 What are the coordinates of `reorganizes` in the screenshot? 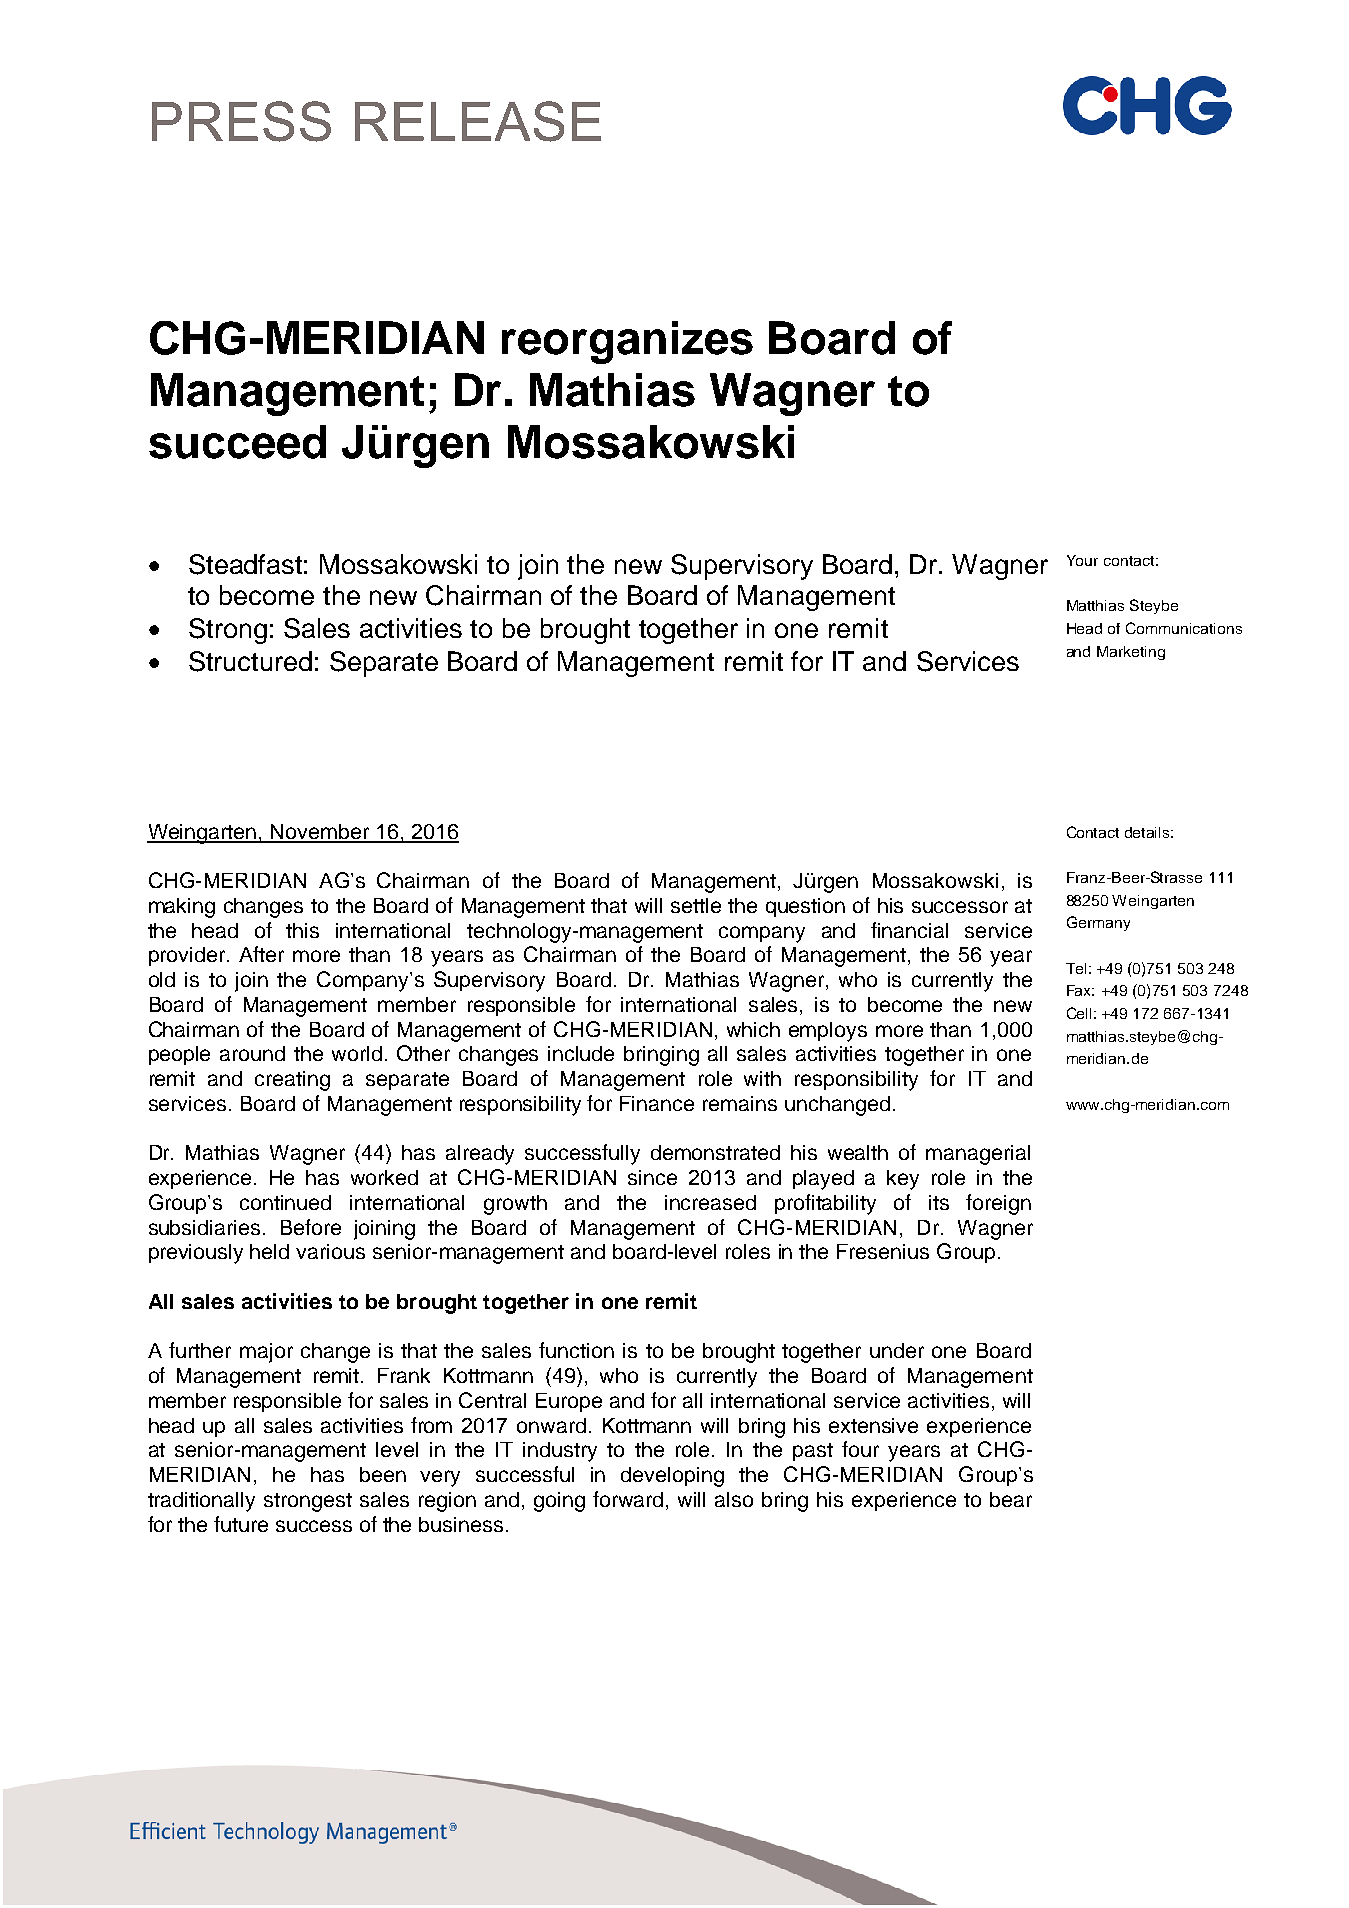 It's located at (627, 342).
